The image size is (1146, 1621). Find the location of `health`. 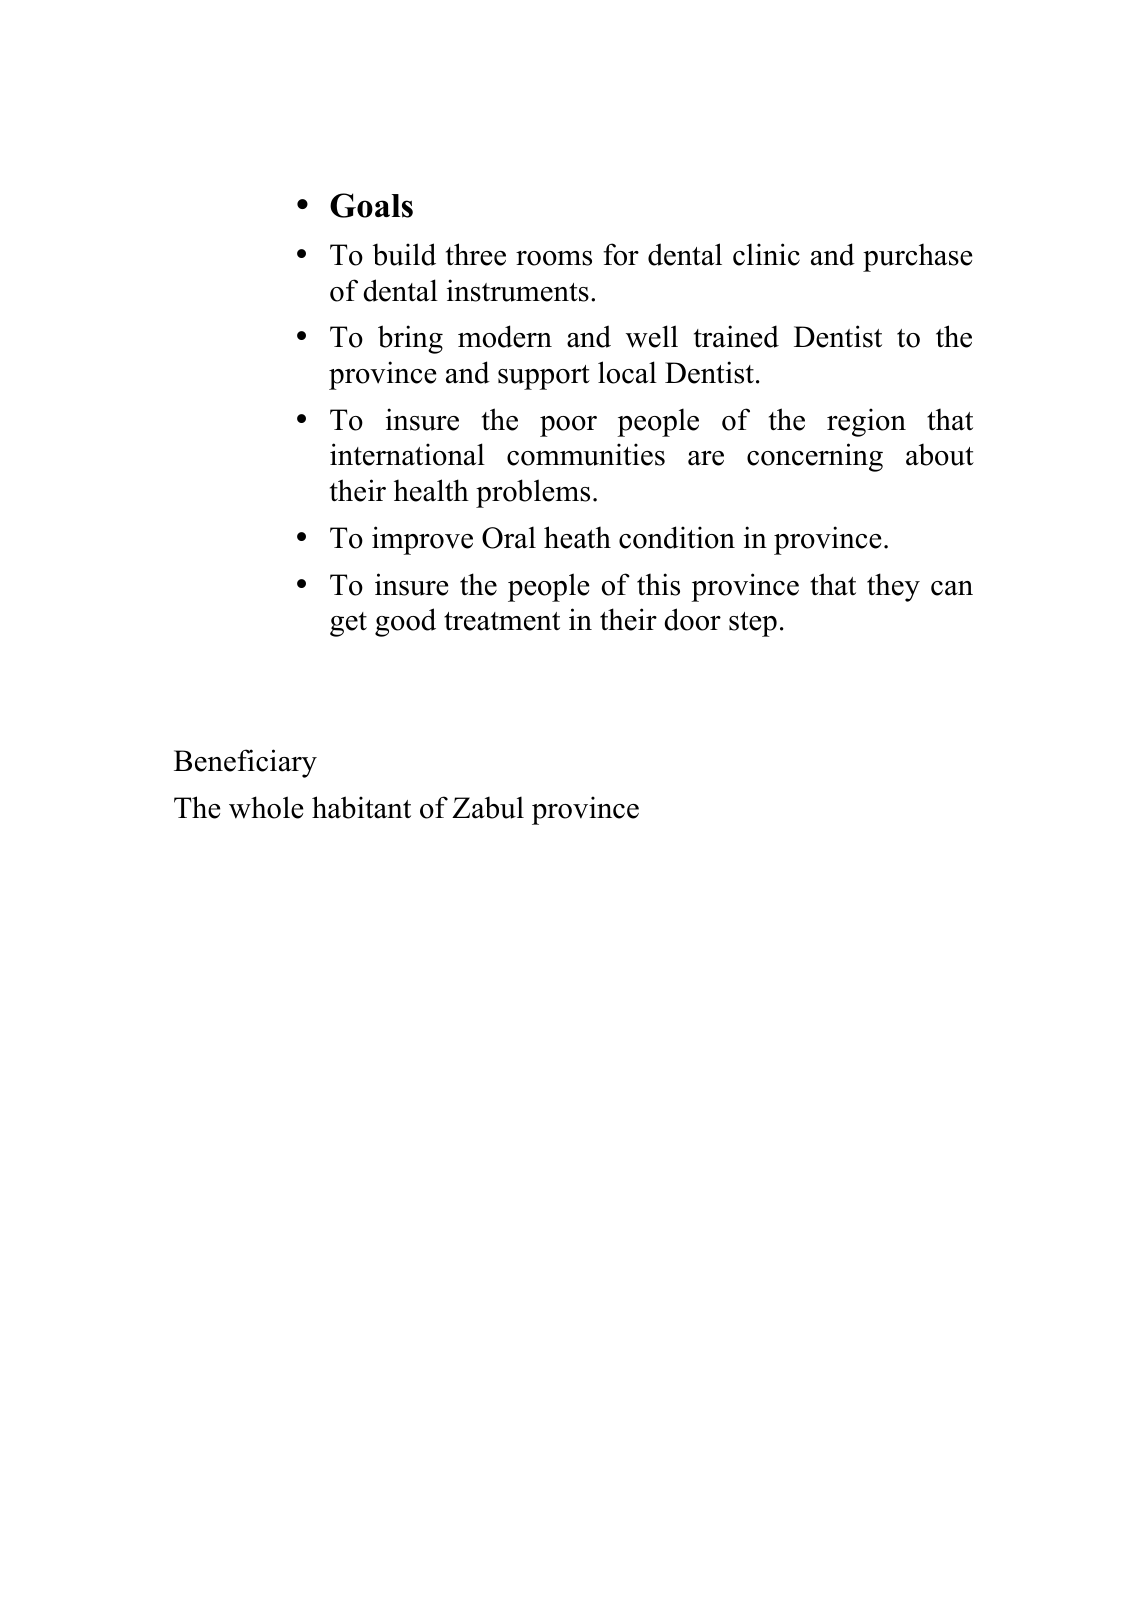

health is located at coordinates (431, 490).
